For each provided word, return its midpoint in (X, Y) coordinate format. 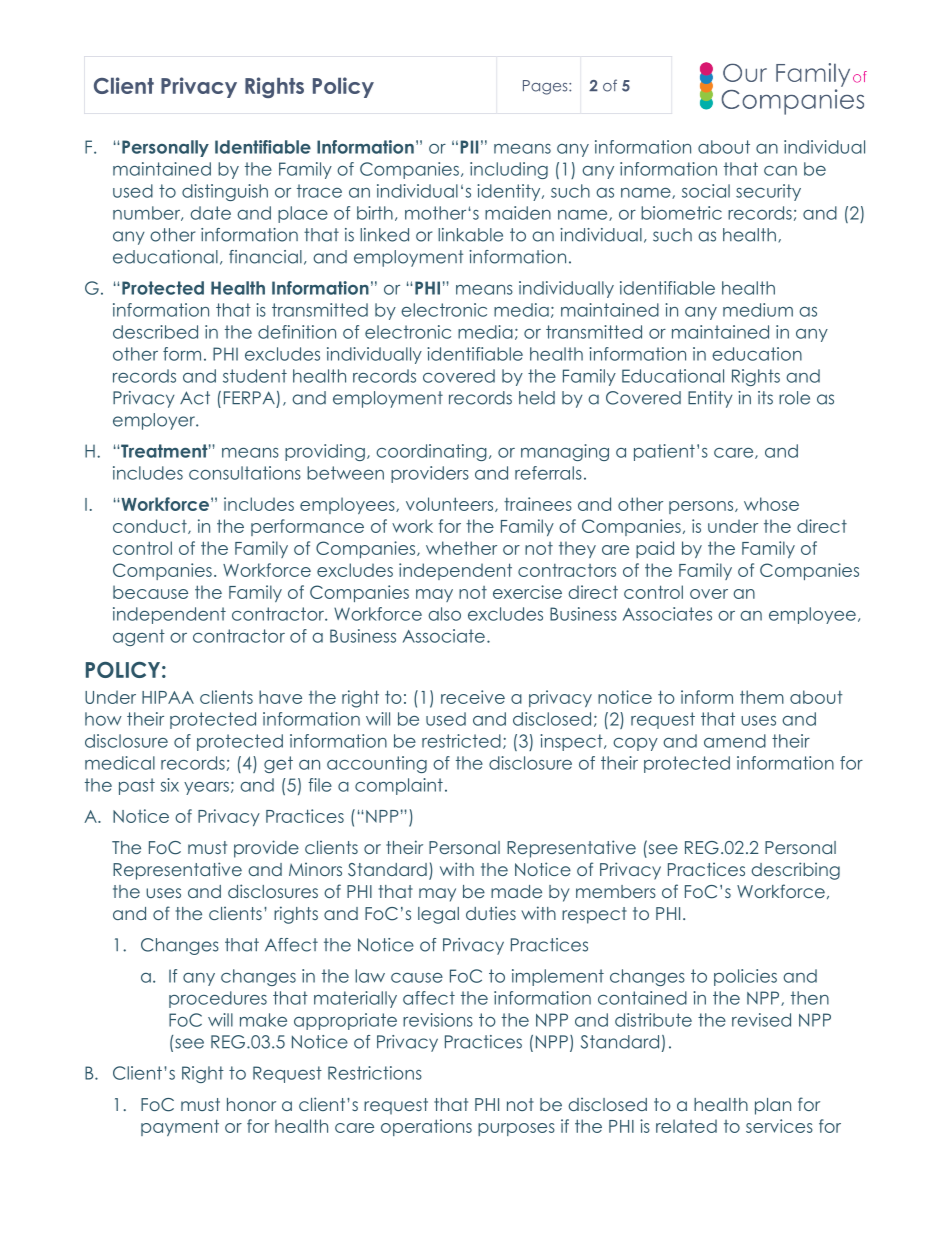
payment (180, 1127)
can (780, 171)
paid (655, 549)
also (444, 614)
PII (469, 147)
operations (426, 1127)
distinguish (225, 192)
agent (139, 637)
